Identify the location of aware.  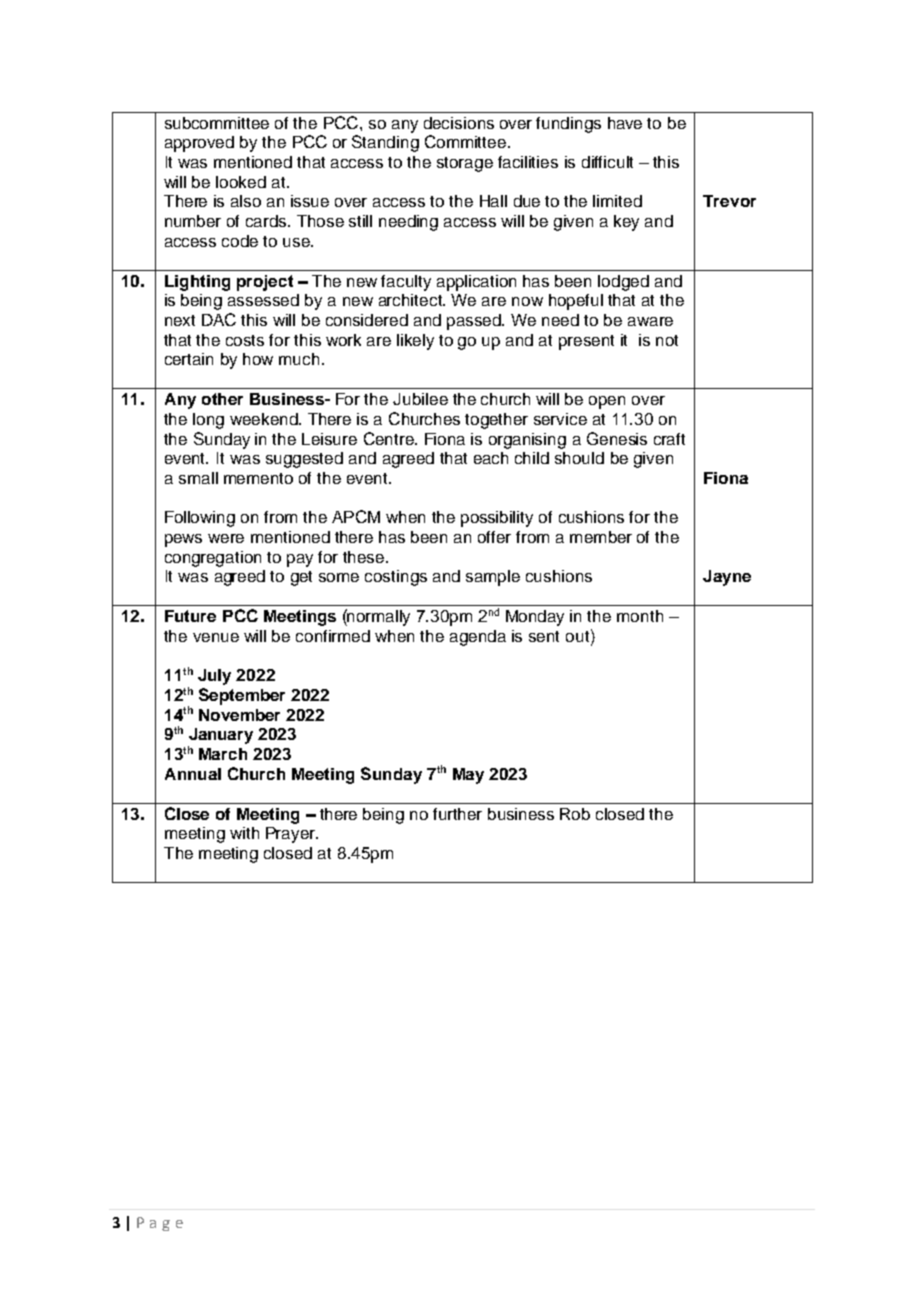
(650, 321).
